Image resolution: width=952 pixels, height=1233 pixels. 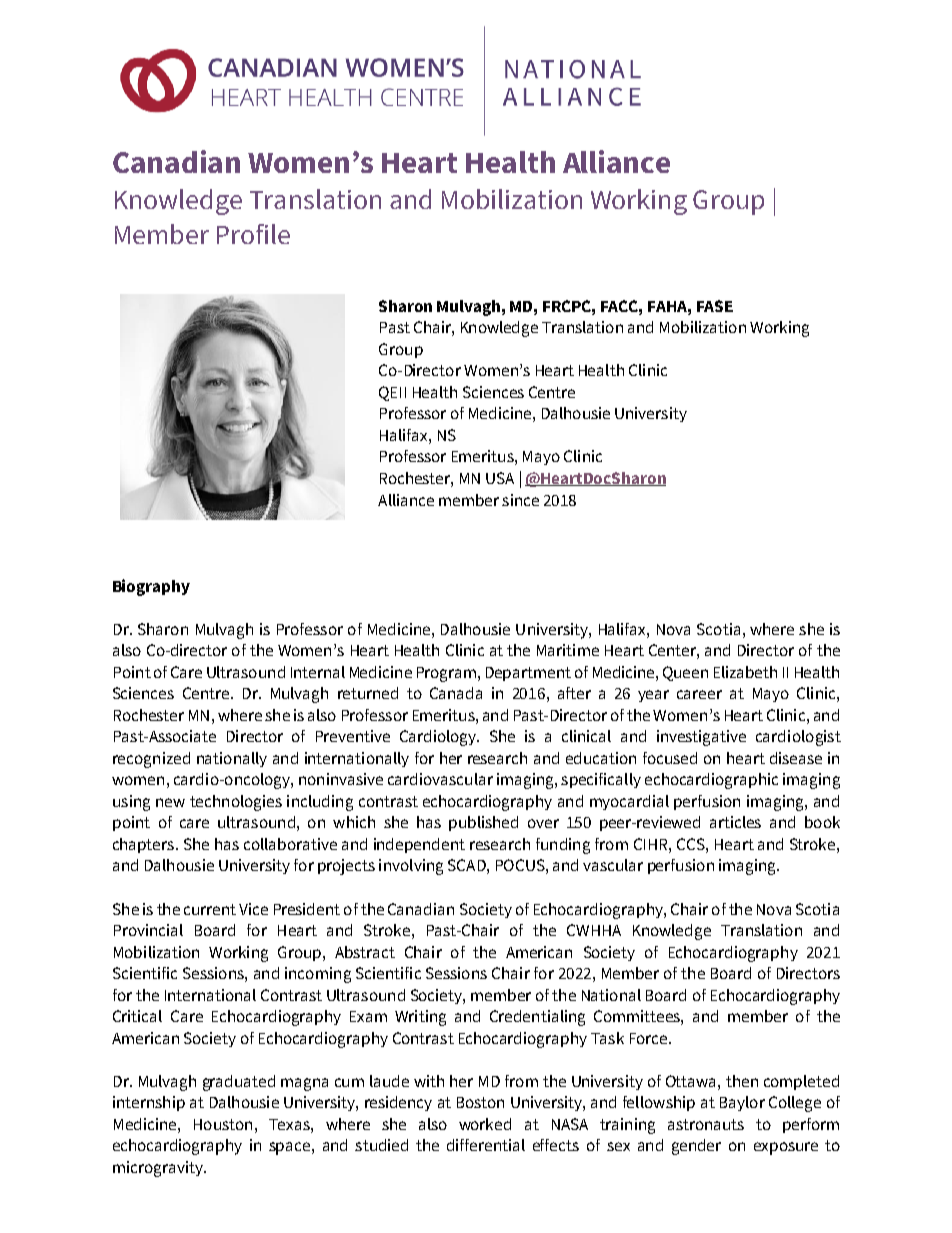 What do you see at coordinates (486, 1145) in the screenshot?
I see `differential` at bounding box center [486, 1145].
